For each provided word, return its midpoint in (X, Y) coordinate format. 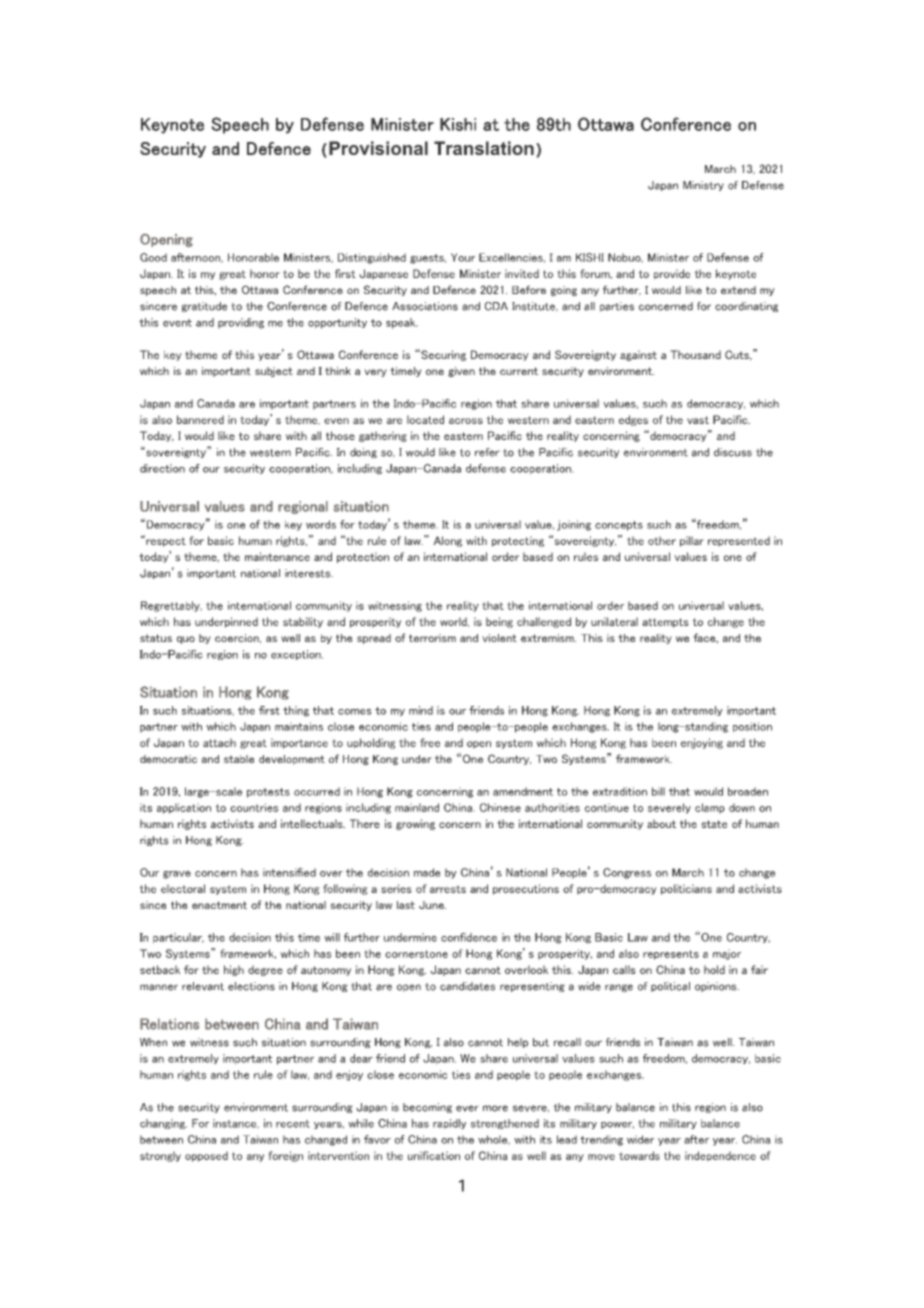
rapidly (449, 1124)
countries (254, 807)
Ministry (703, 186)
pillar (692, 541)
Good (153, 257)
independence (720, 1156)
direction (162, 468)
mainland (417, 807)
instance (236, 1124)
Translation (484, 148)
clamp (710, 808)
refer (487, 452)
